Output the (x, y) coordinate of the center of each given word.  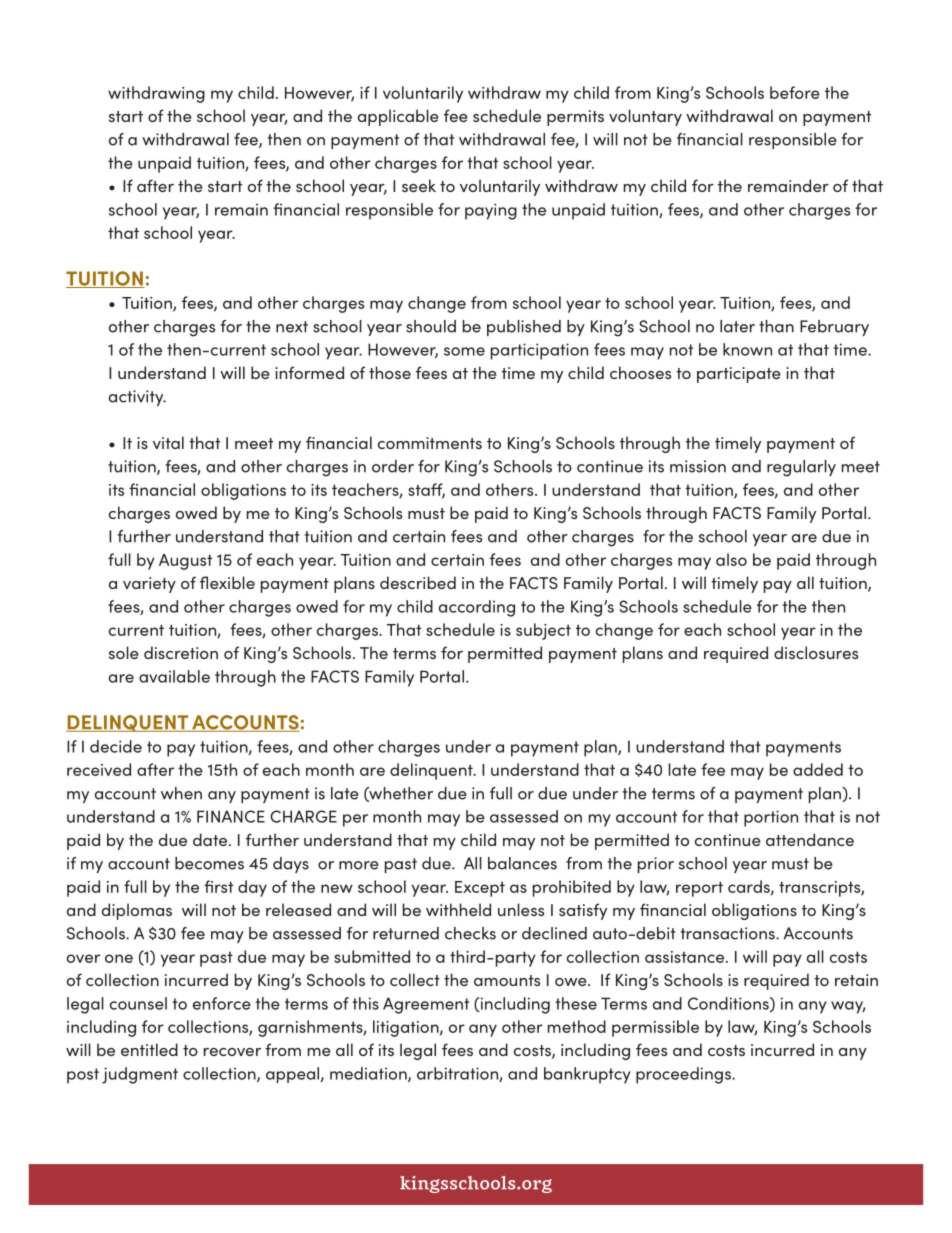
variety (149, 585)
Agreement (426, 1005)
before (795, 92)
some (464, 351)
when (181, 793)
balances (522, 863)
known (747, 349)
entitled (149, 1049)
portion (771, 818)
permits (575, 118)
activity (137, 398)
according (477, 608)
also (731, 559)
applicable (398, 117)
